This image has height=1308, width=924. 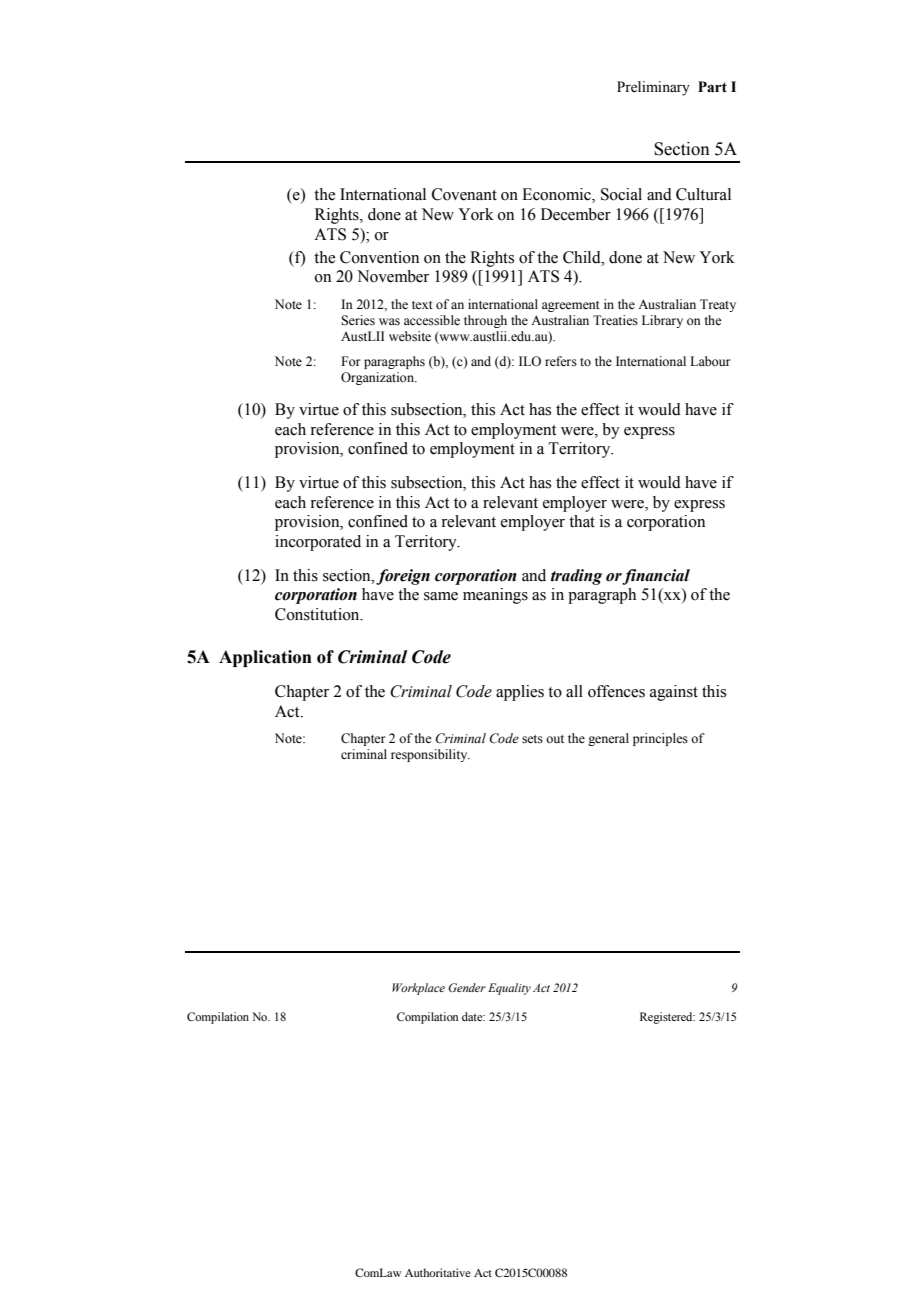 I want to click on incorporated, so click(x=318, y=543).
